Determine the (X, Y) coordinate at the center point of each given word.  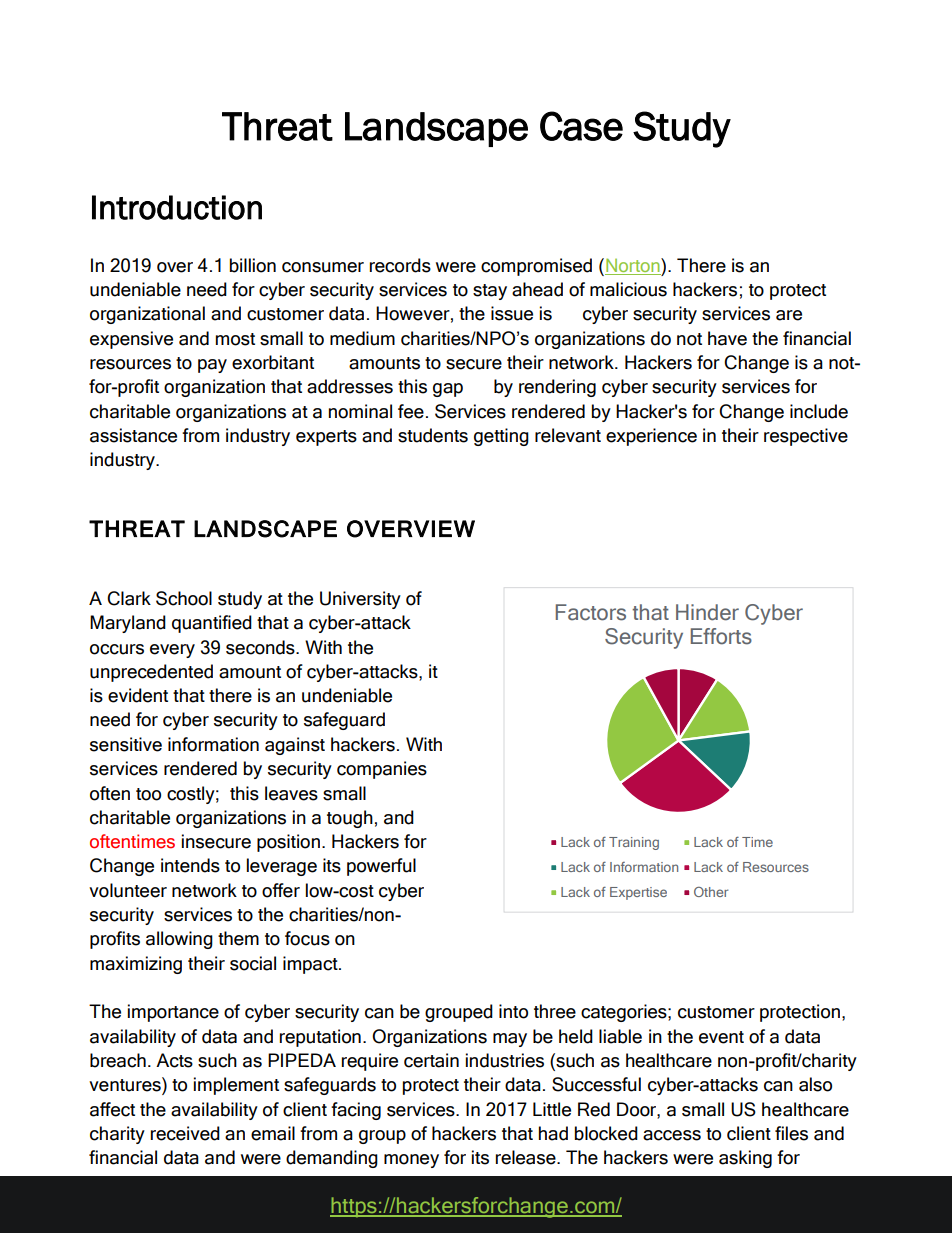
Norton (633, 266)
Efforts (721, 636)
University (360, 600)
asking (745, 1159)
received (185, 1133)
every (172, 651)
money (411, 1161)
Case (581, 126)
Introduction (177, 207)
